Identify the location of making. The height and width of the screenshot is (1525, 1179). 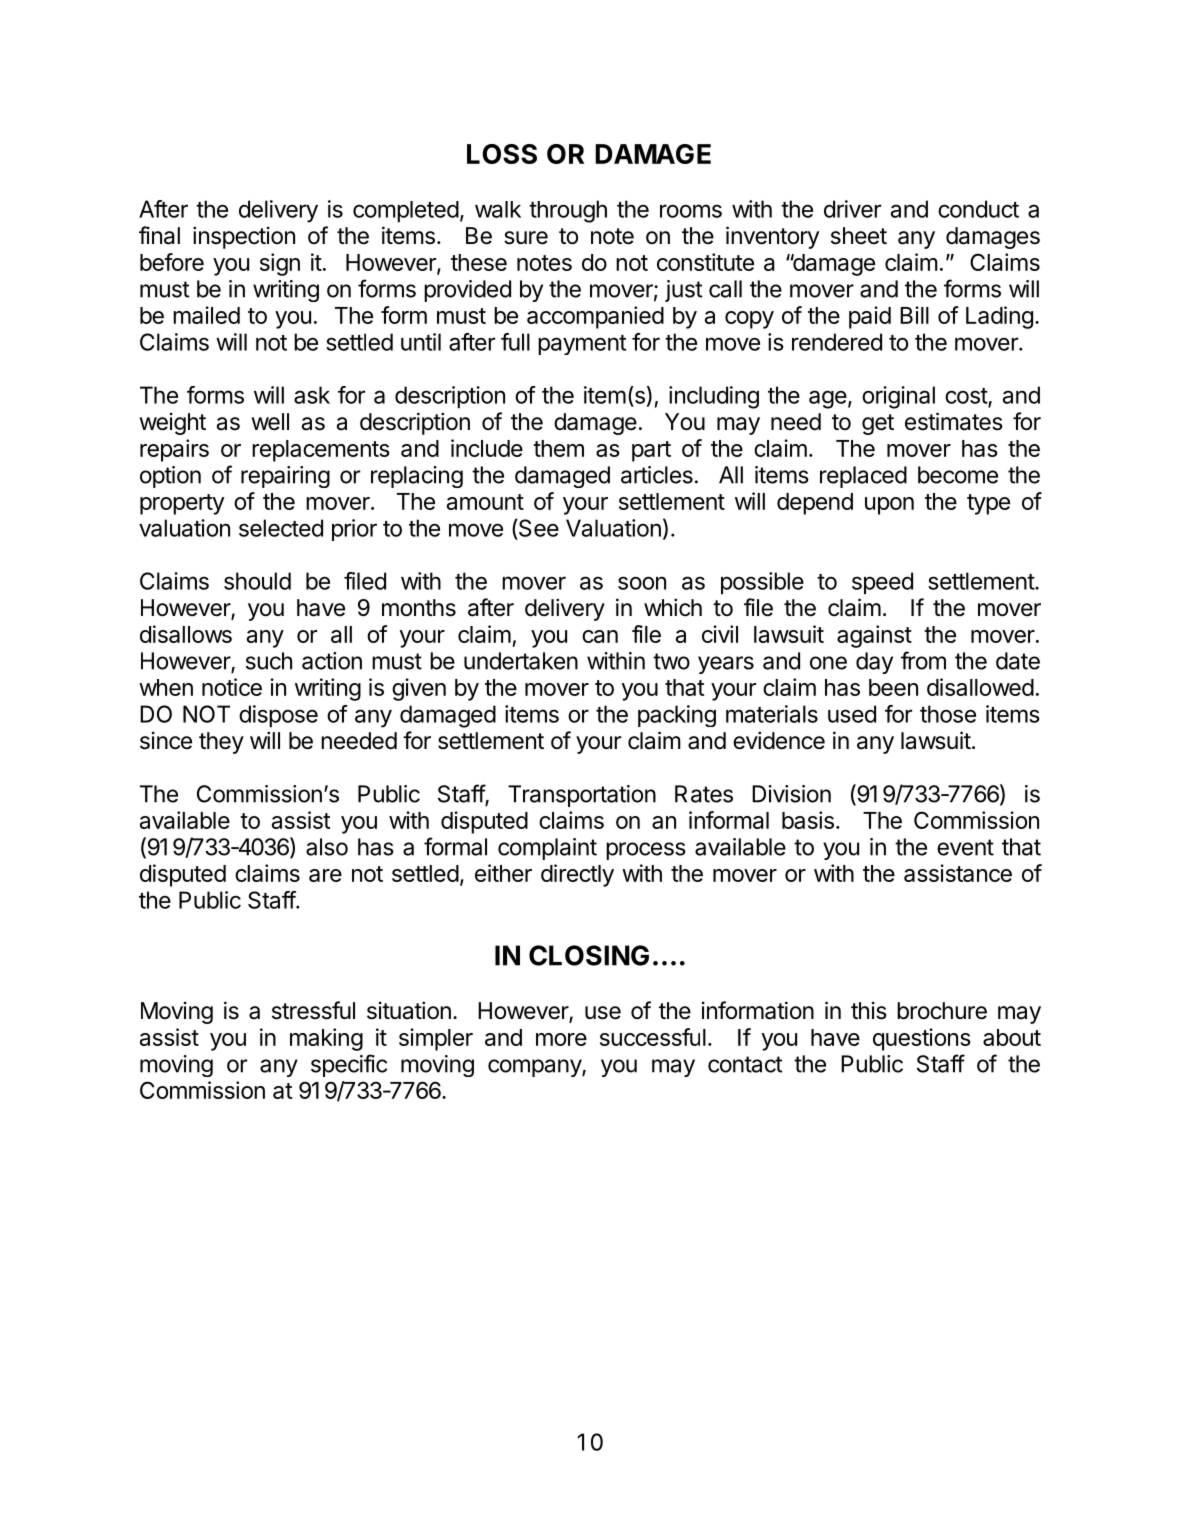
(326, 1039).
